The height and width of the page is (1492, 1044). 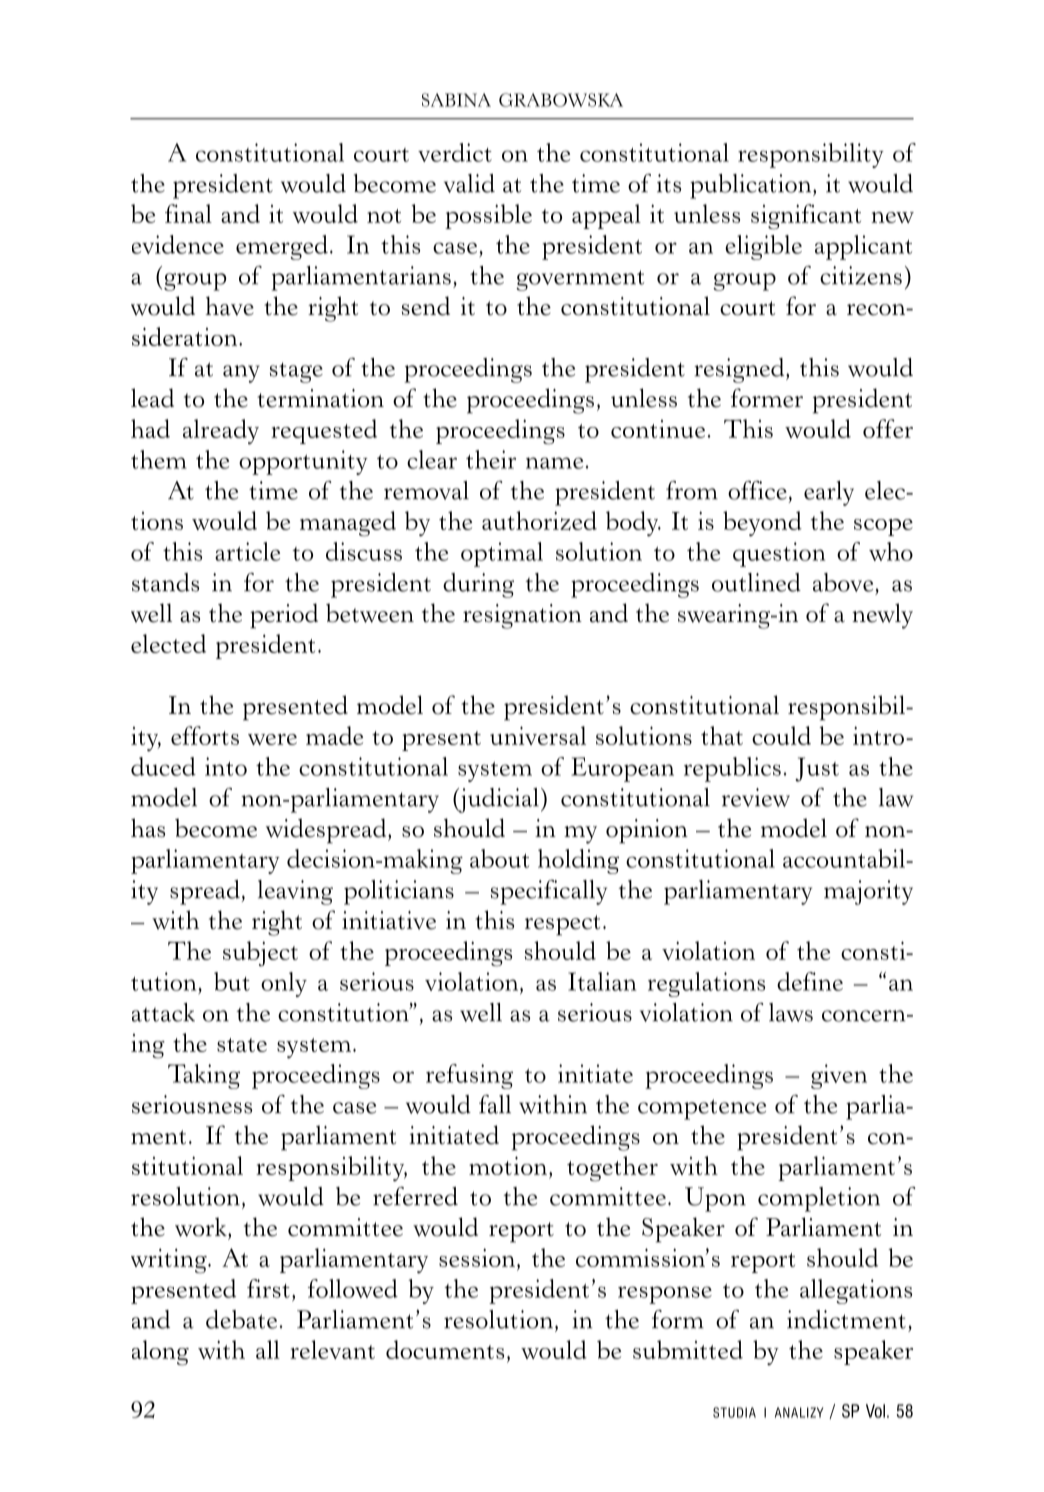 I want to click on publication, so click(x=752, y=186).
